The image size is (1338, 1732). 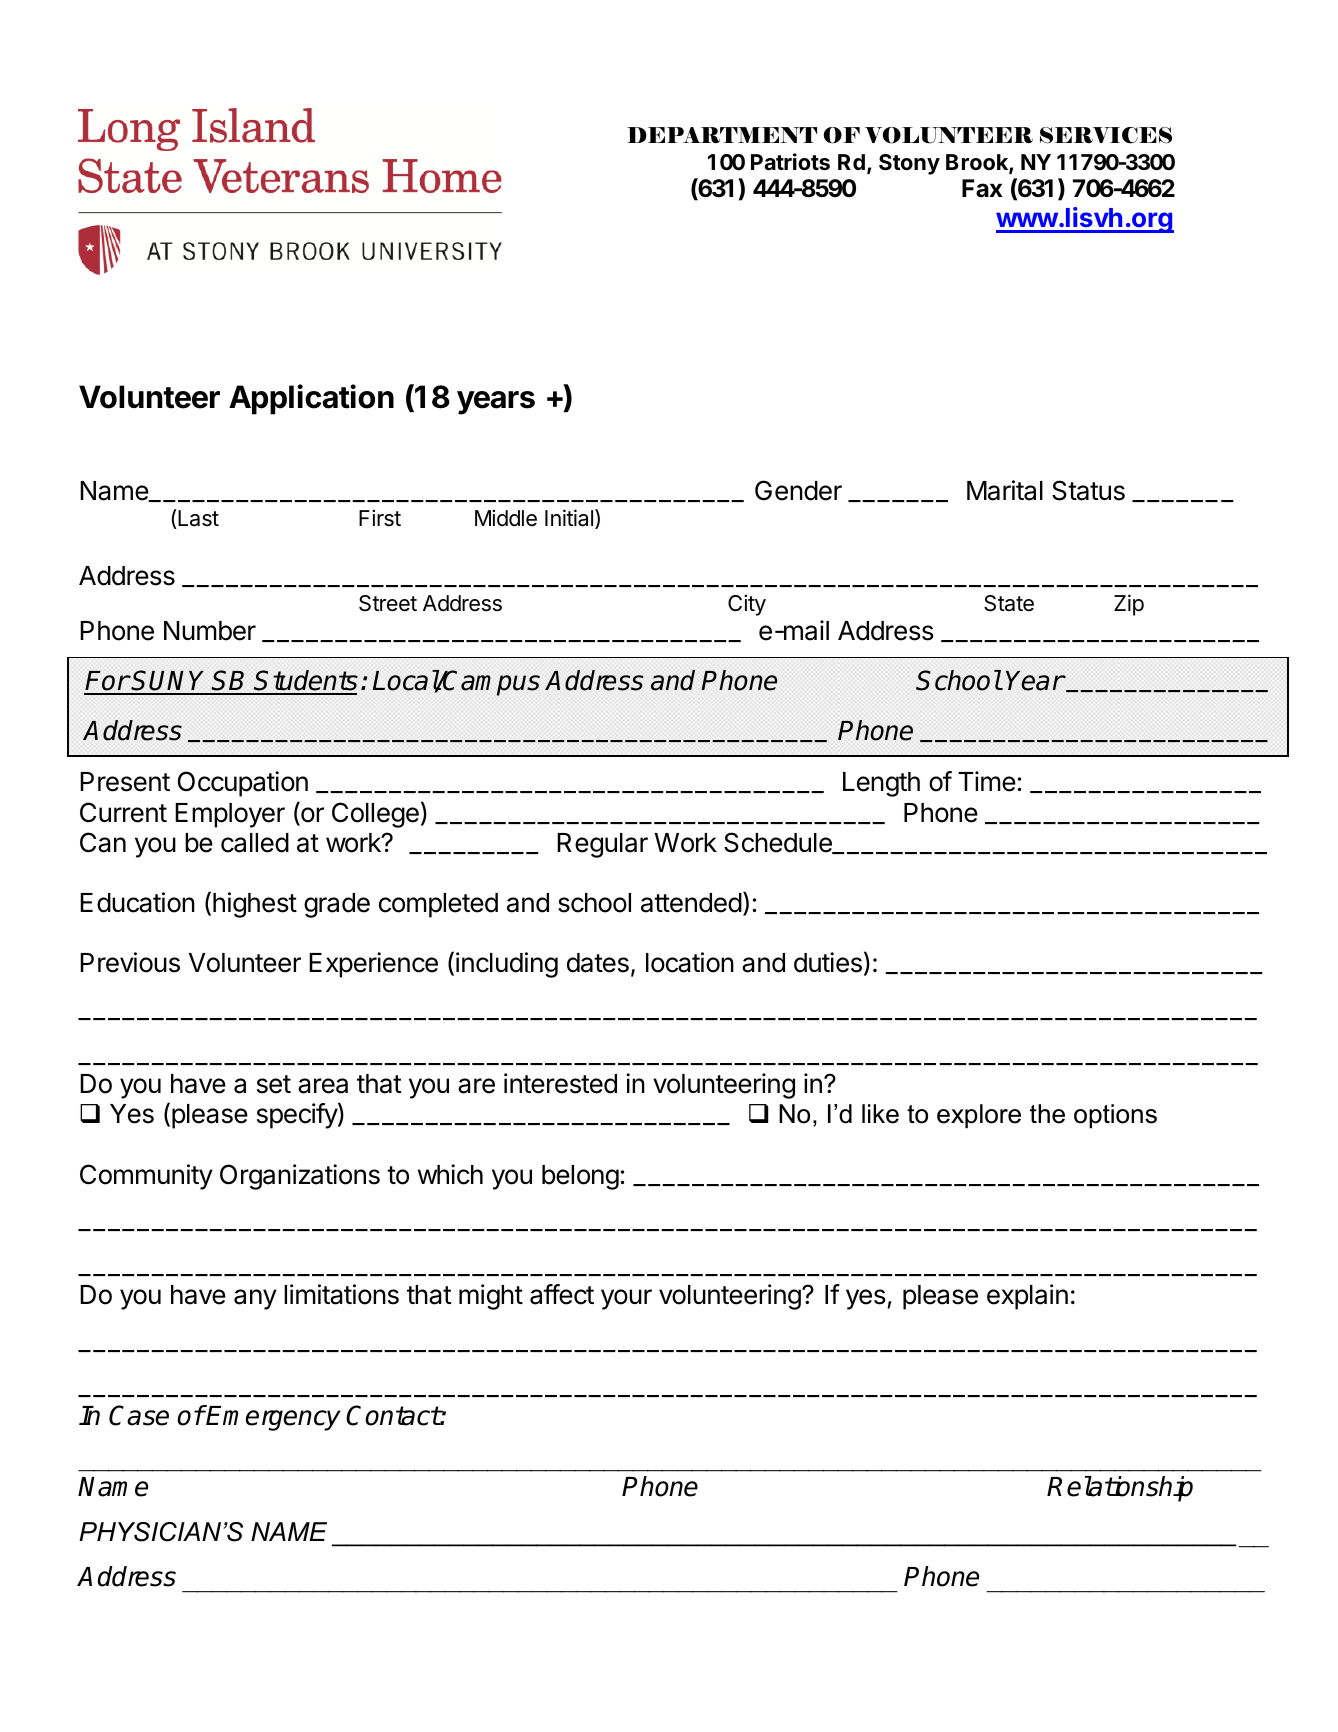 I want to click on Time, so click(x=987, y=781).
